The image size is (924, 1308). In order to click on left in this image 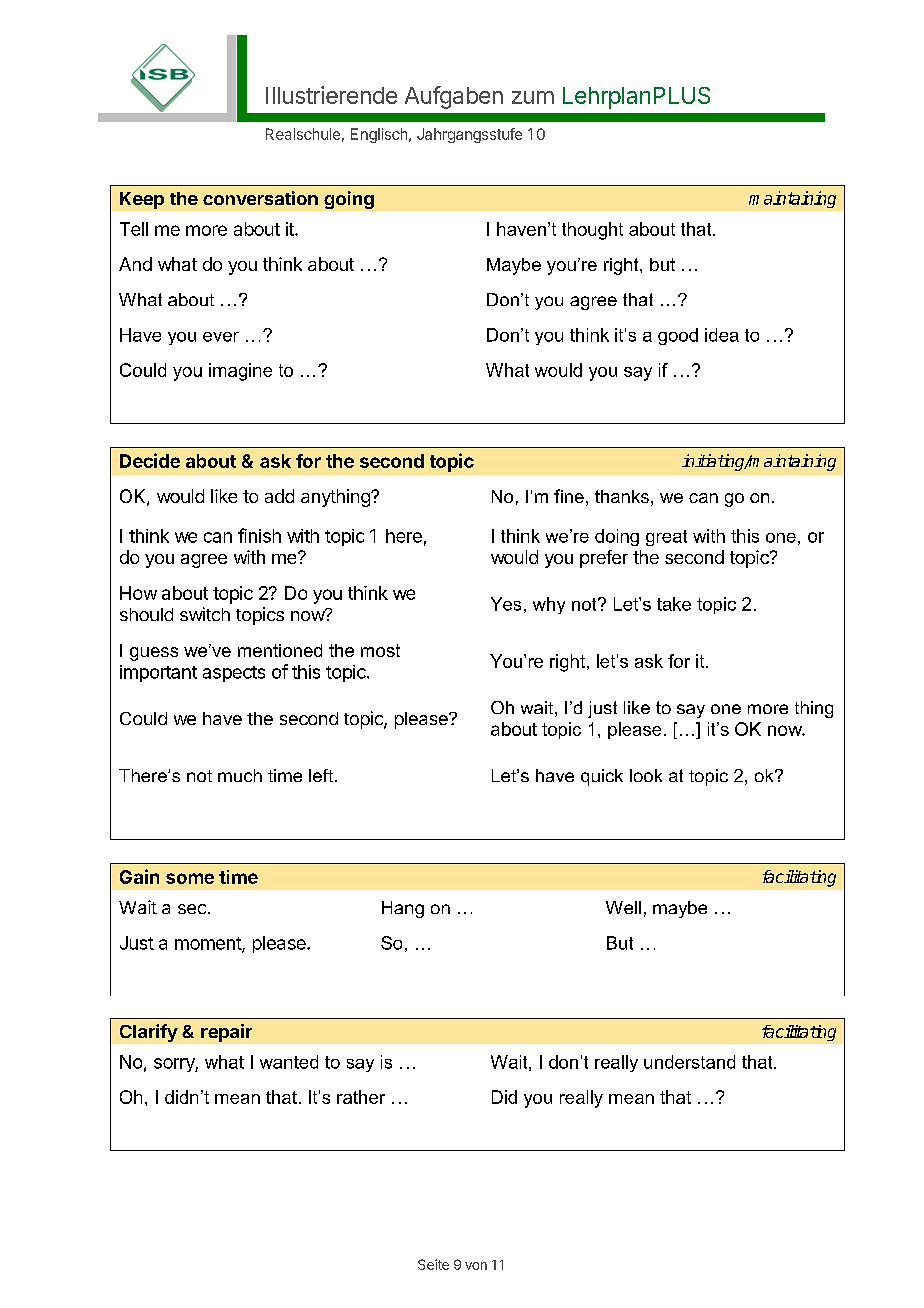, I will do `click(321, 775)`.
